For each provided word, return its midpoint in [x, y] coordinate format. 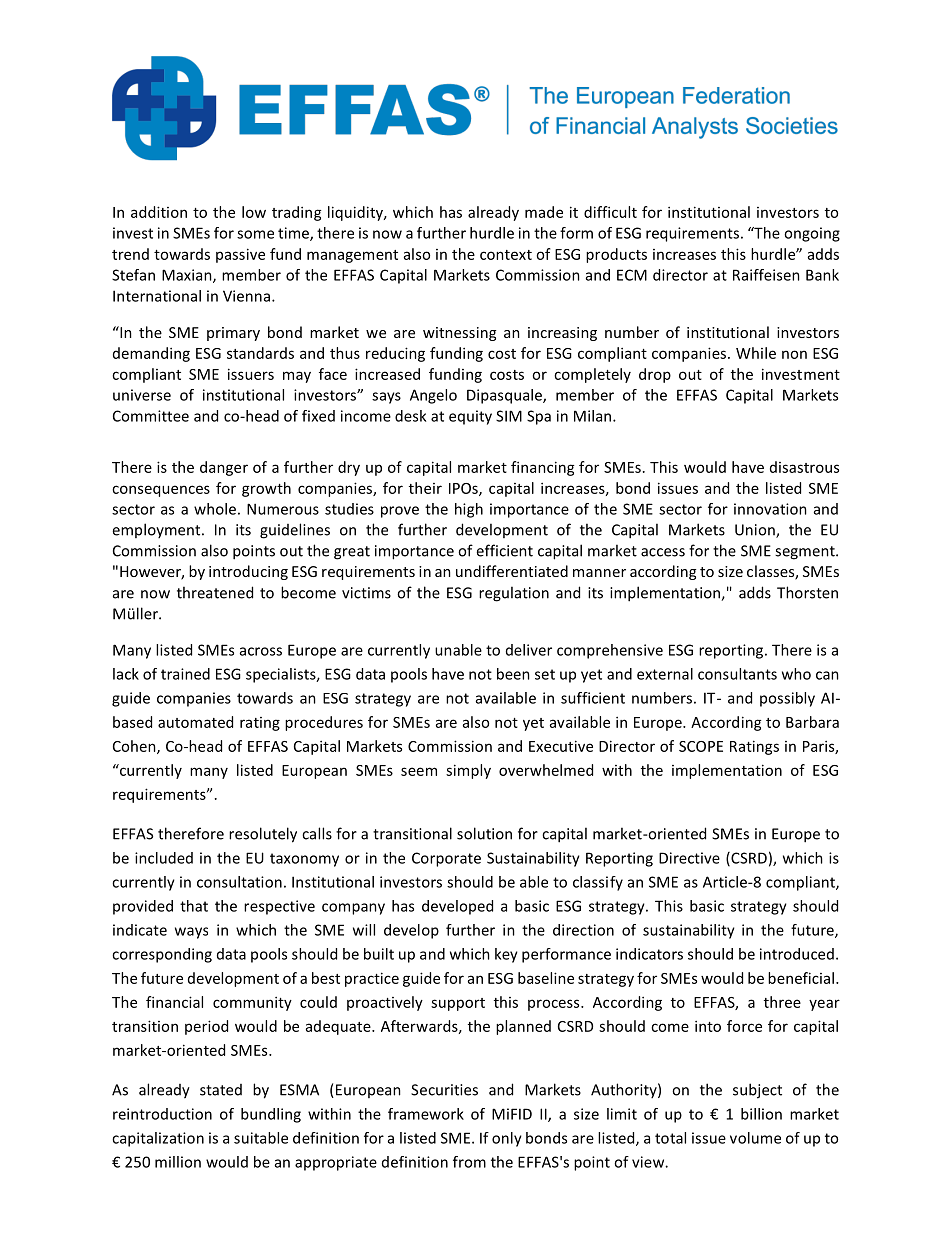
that [194, 906]
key [506, 955]
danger [224, 468]
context [506, 255]
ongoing [812, 234]
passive [240, 255]
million [178, 1162]
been [513, 674]
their [425, 488]
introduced [797, 954]
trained [185, 674]
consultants [737, 674]
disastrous [804, 467]
